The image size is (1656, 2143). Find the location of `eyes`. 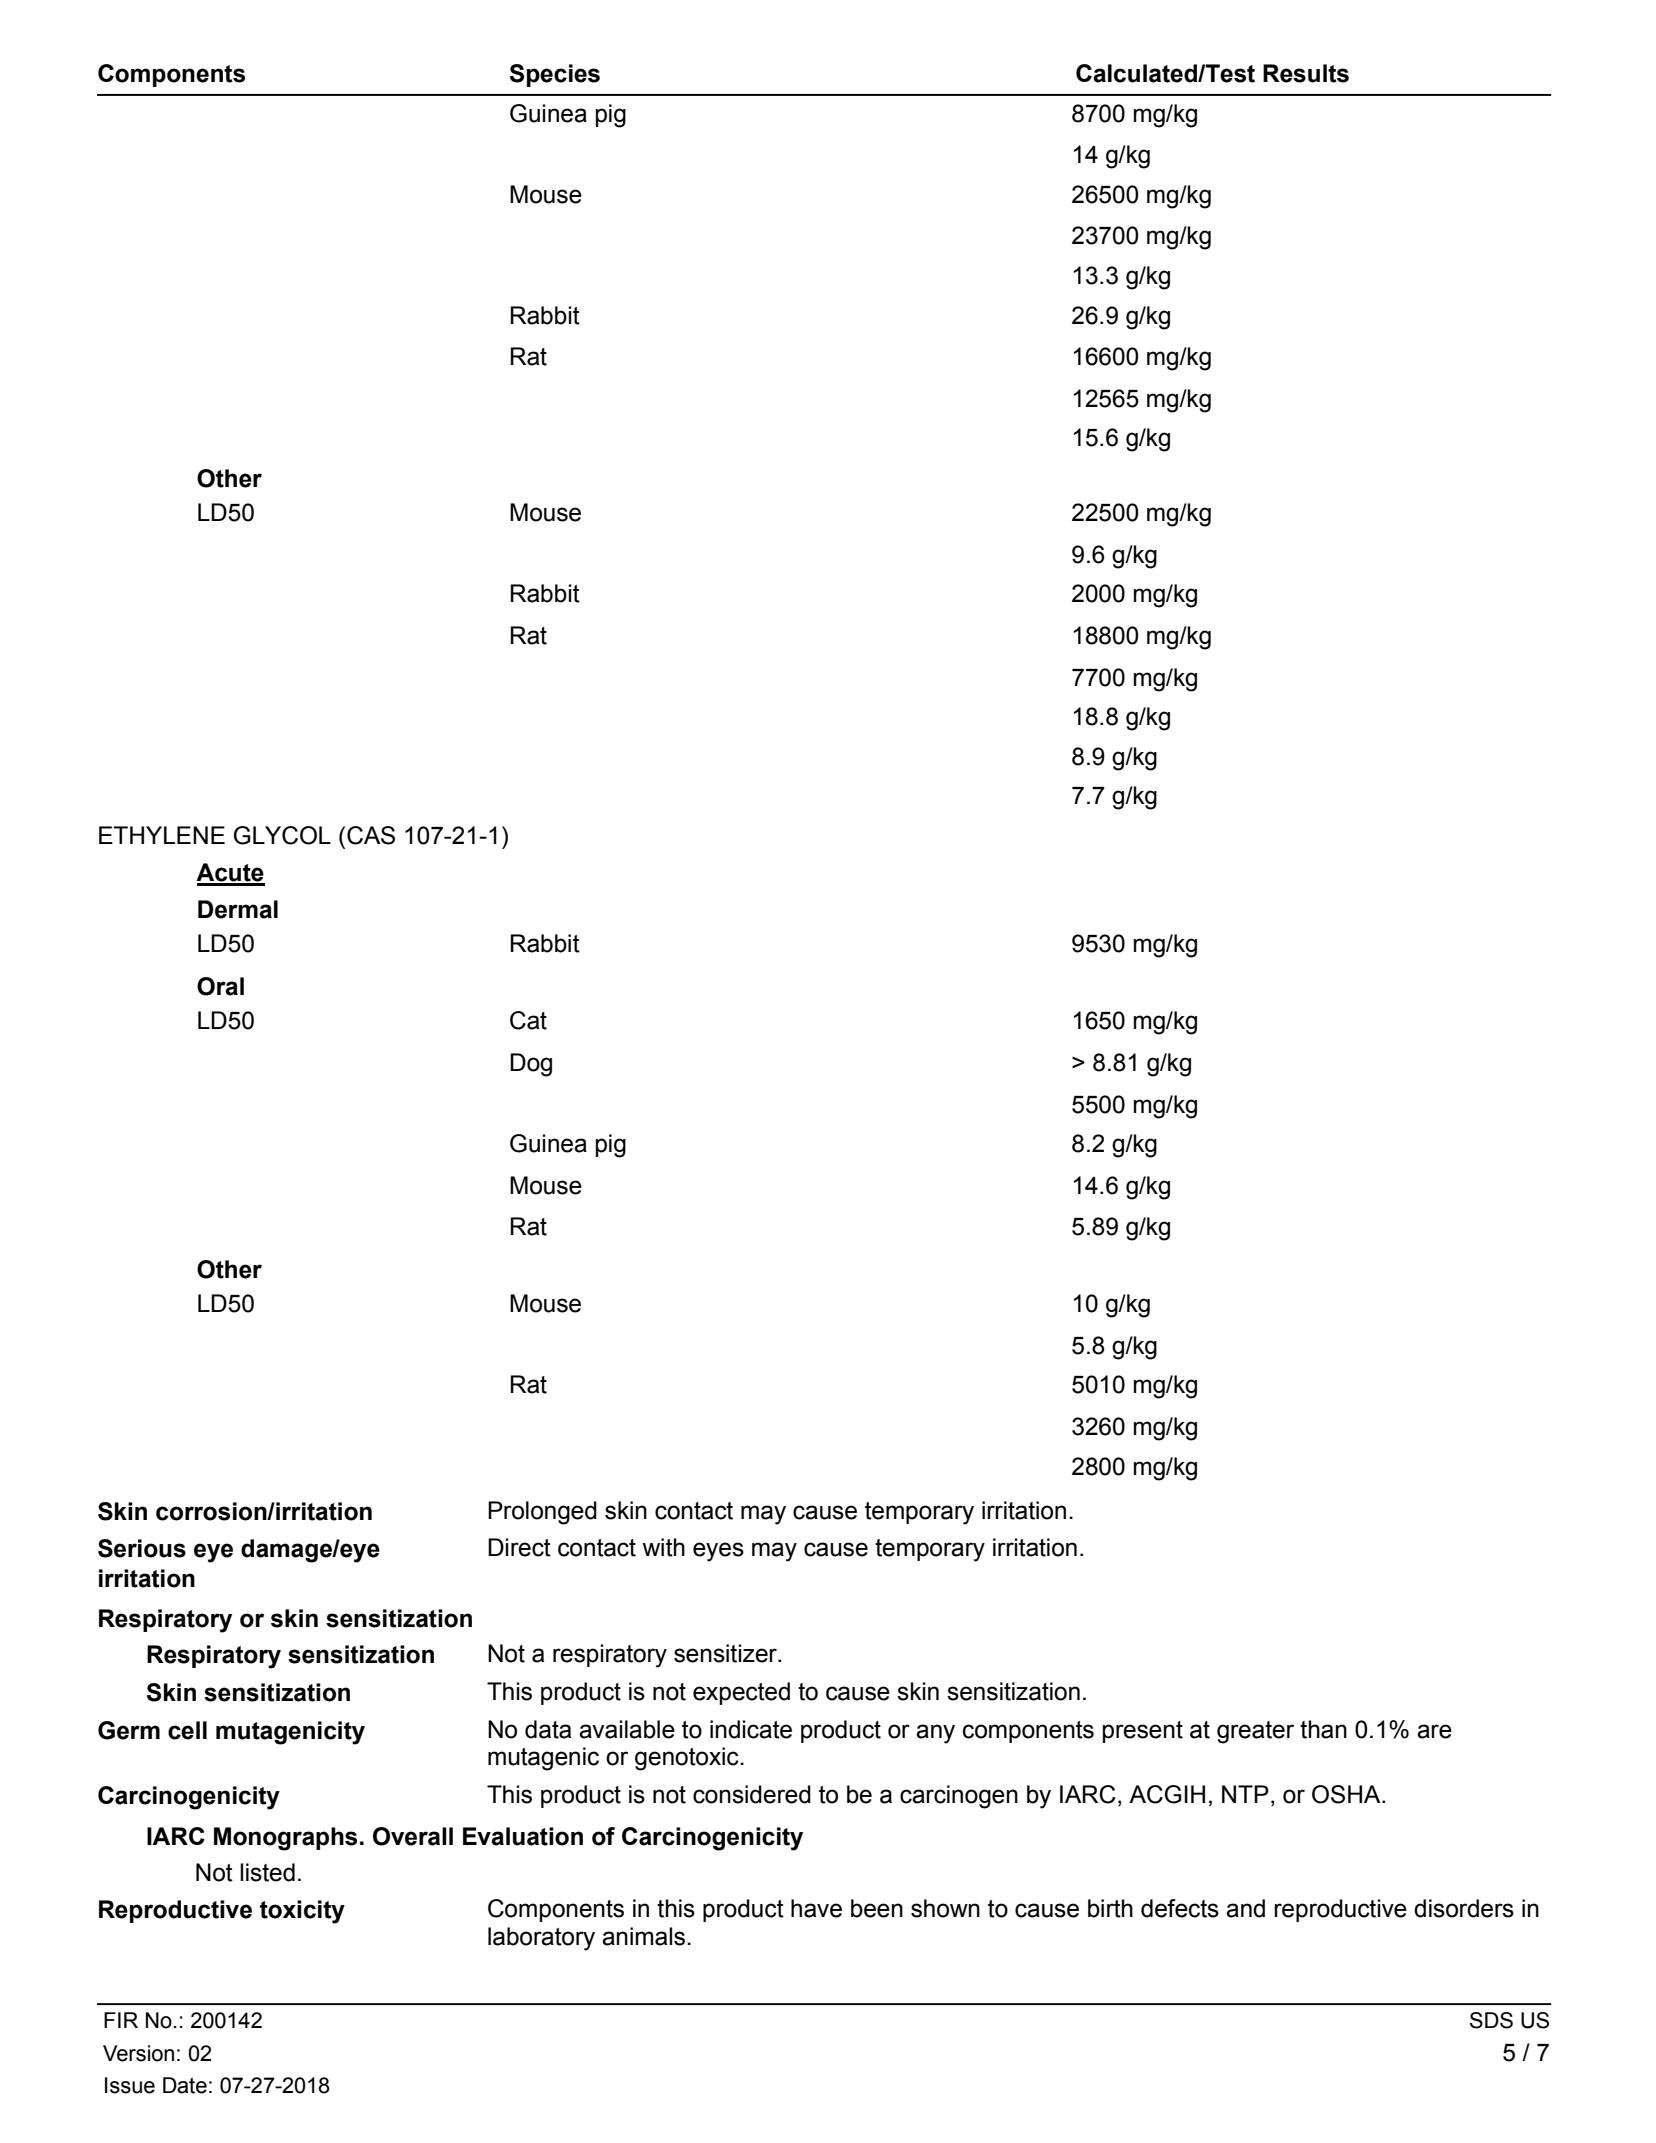

eyes is located at coordinates (718, 1552).
